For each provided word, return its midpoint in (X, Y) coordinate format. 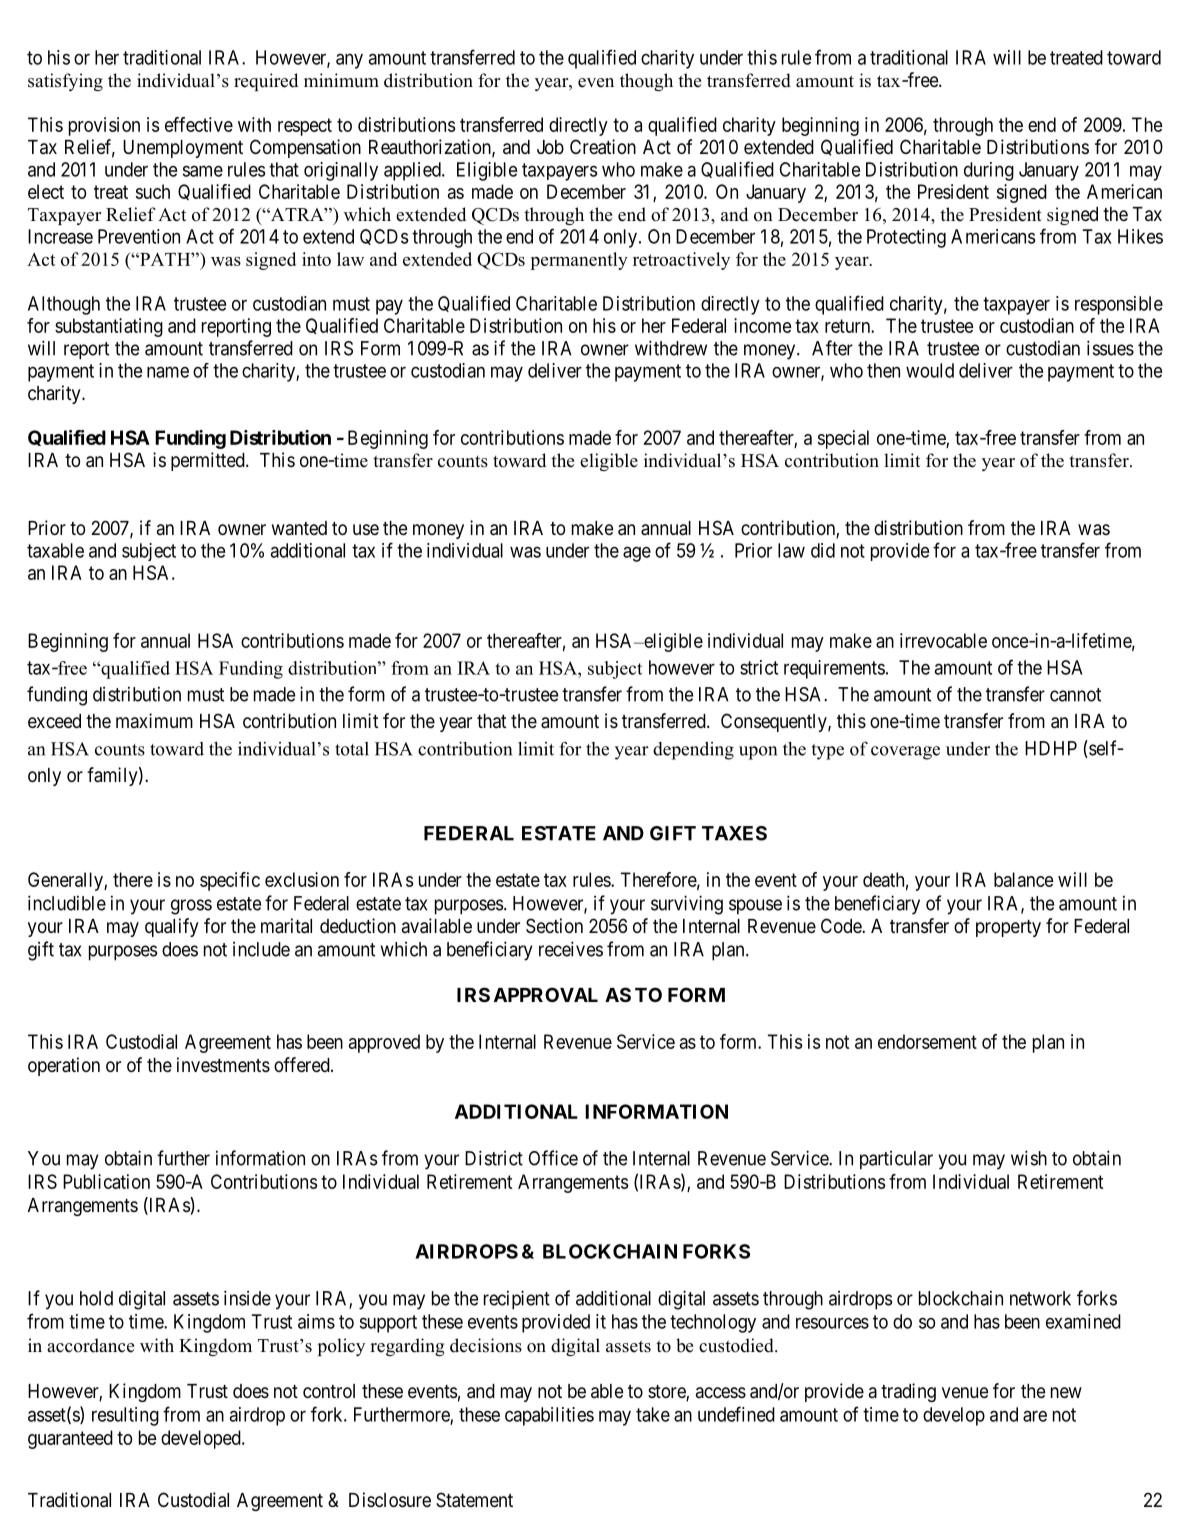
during (989, 171)
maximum (154, 720)
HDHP (1051, 748)
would (930, 370)
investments (223, 1064)
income (763, 325)
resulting (125, 1416)
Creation (603, 147)
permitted (209, 461)
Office (553, 1158)
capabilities (549, 1416)
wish (1029, 1158)
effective (199, 124)
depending (693, 751)
